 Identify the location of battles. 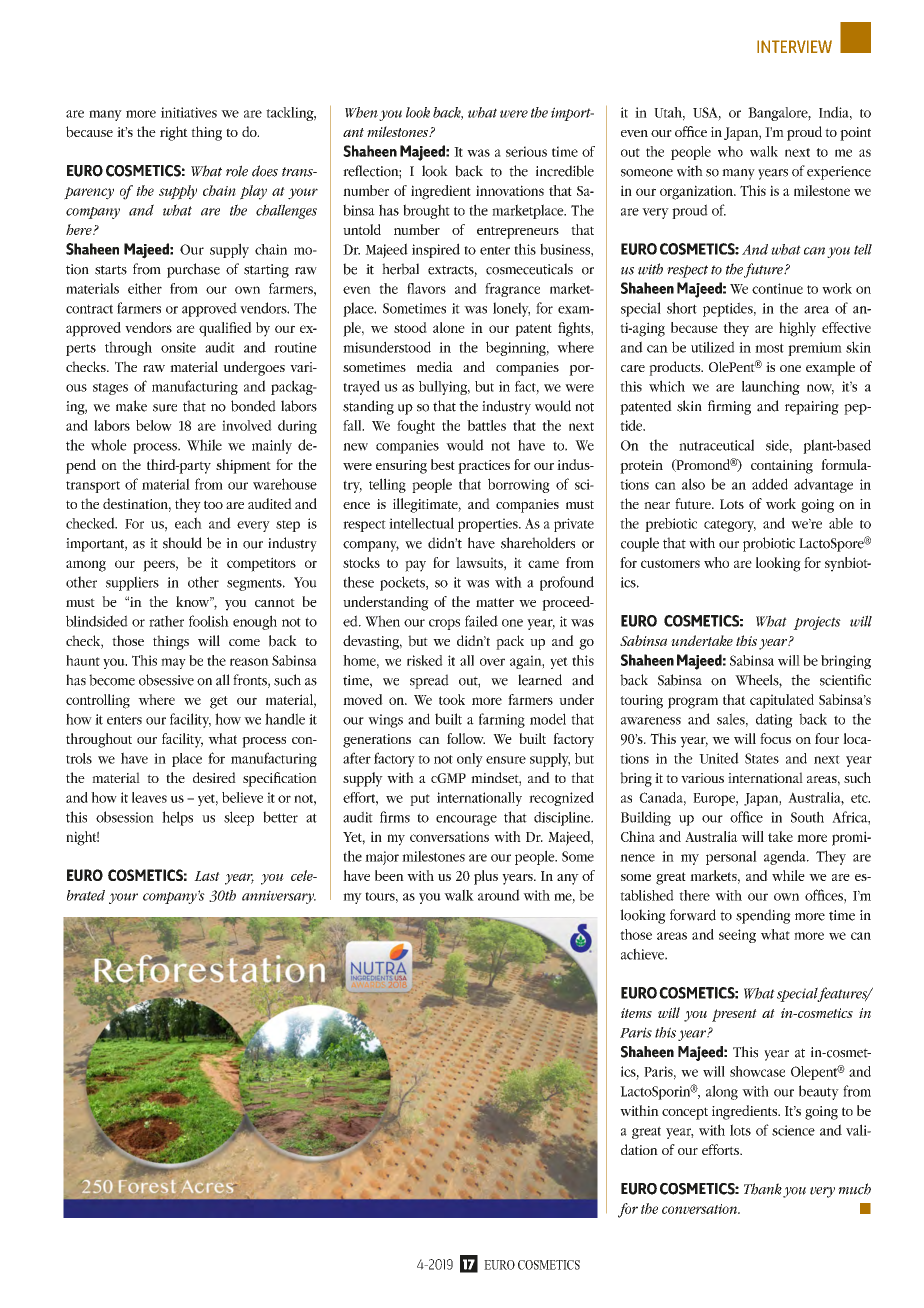
(486, 425).
